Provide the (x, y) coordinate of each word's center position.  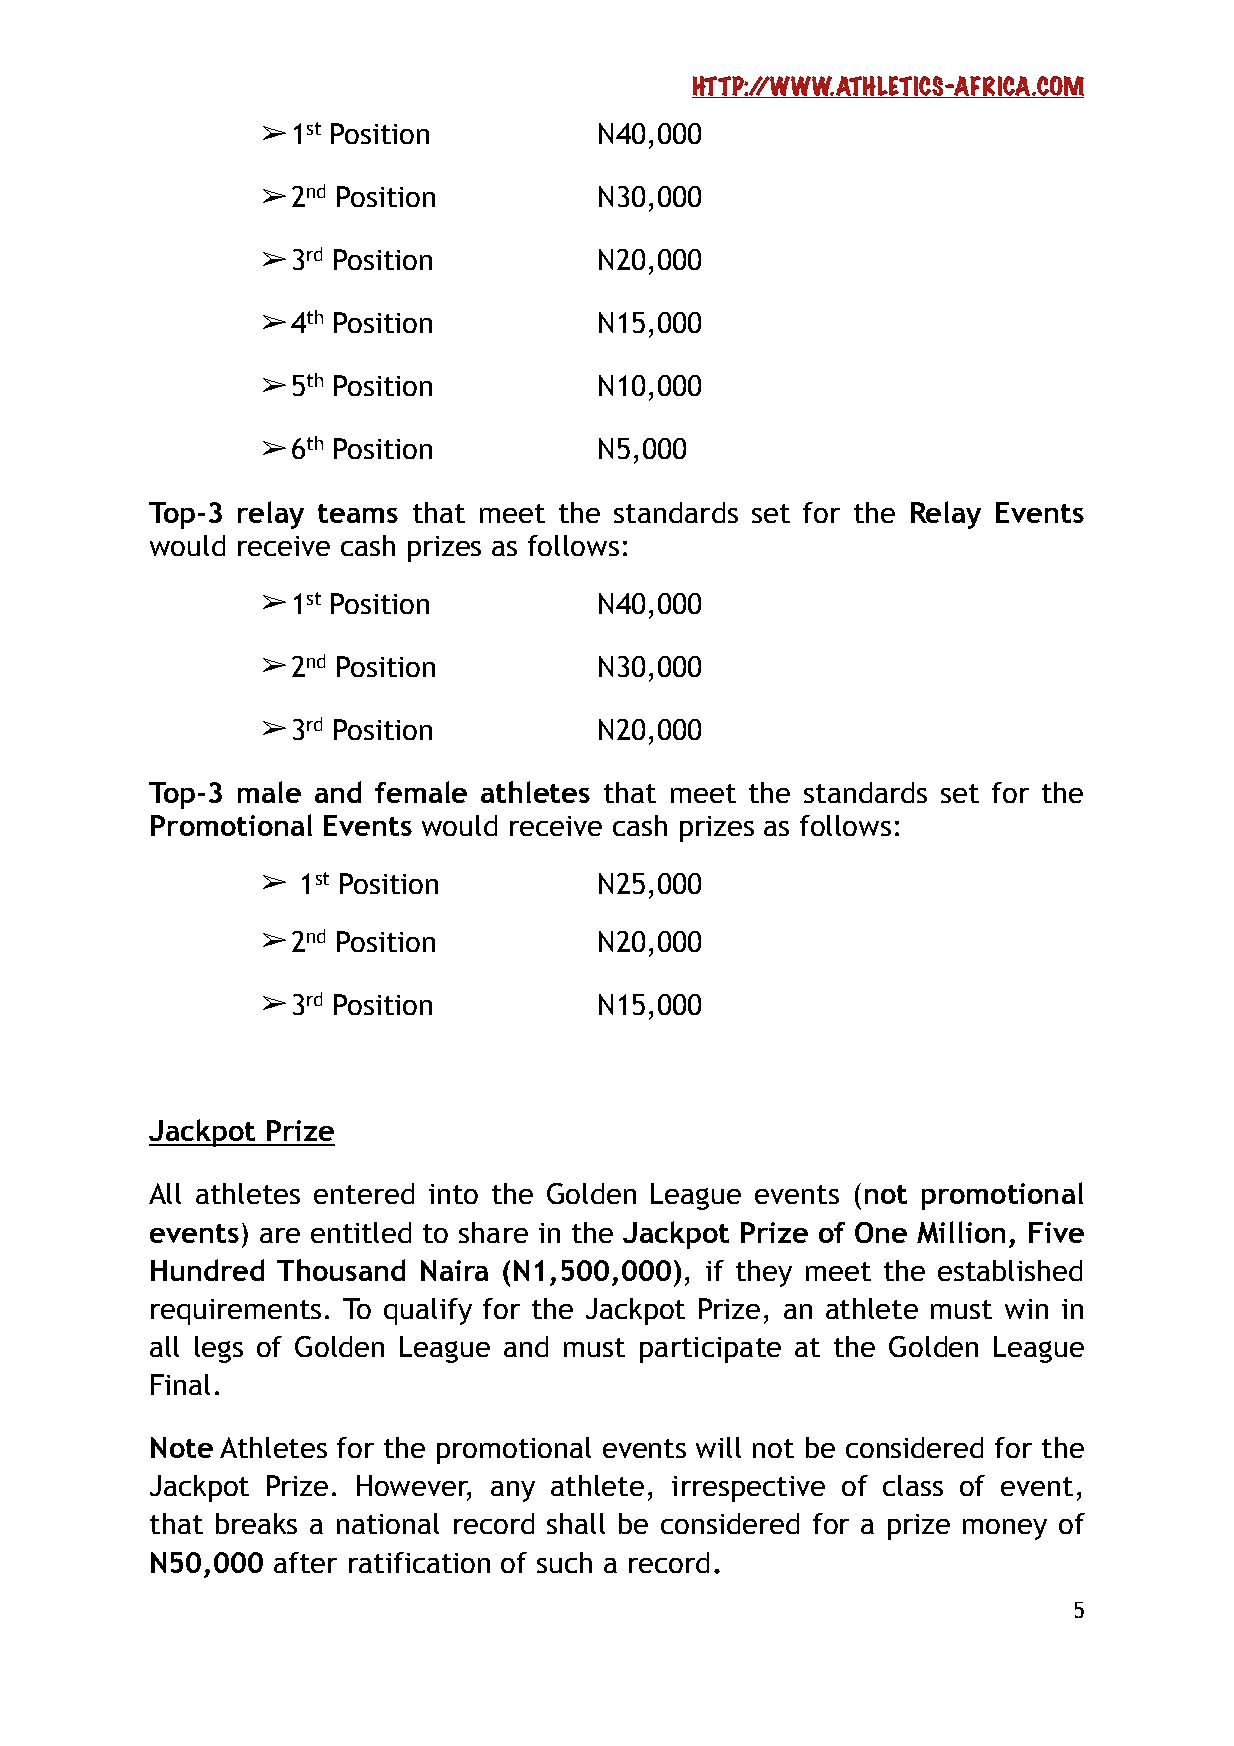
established (1010, 1270)
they (764, 1273)
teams (358, 513)
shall (576, 1523)
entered (364, 1193)
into (453, 1194)
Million (961, 1232)
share (493, 1232)
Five (1056, 1232)
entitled (361, 1232)
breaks (256, 1523)
